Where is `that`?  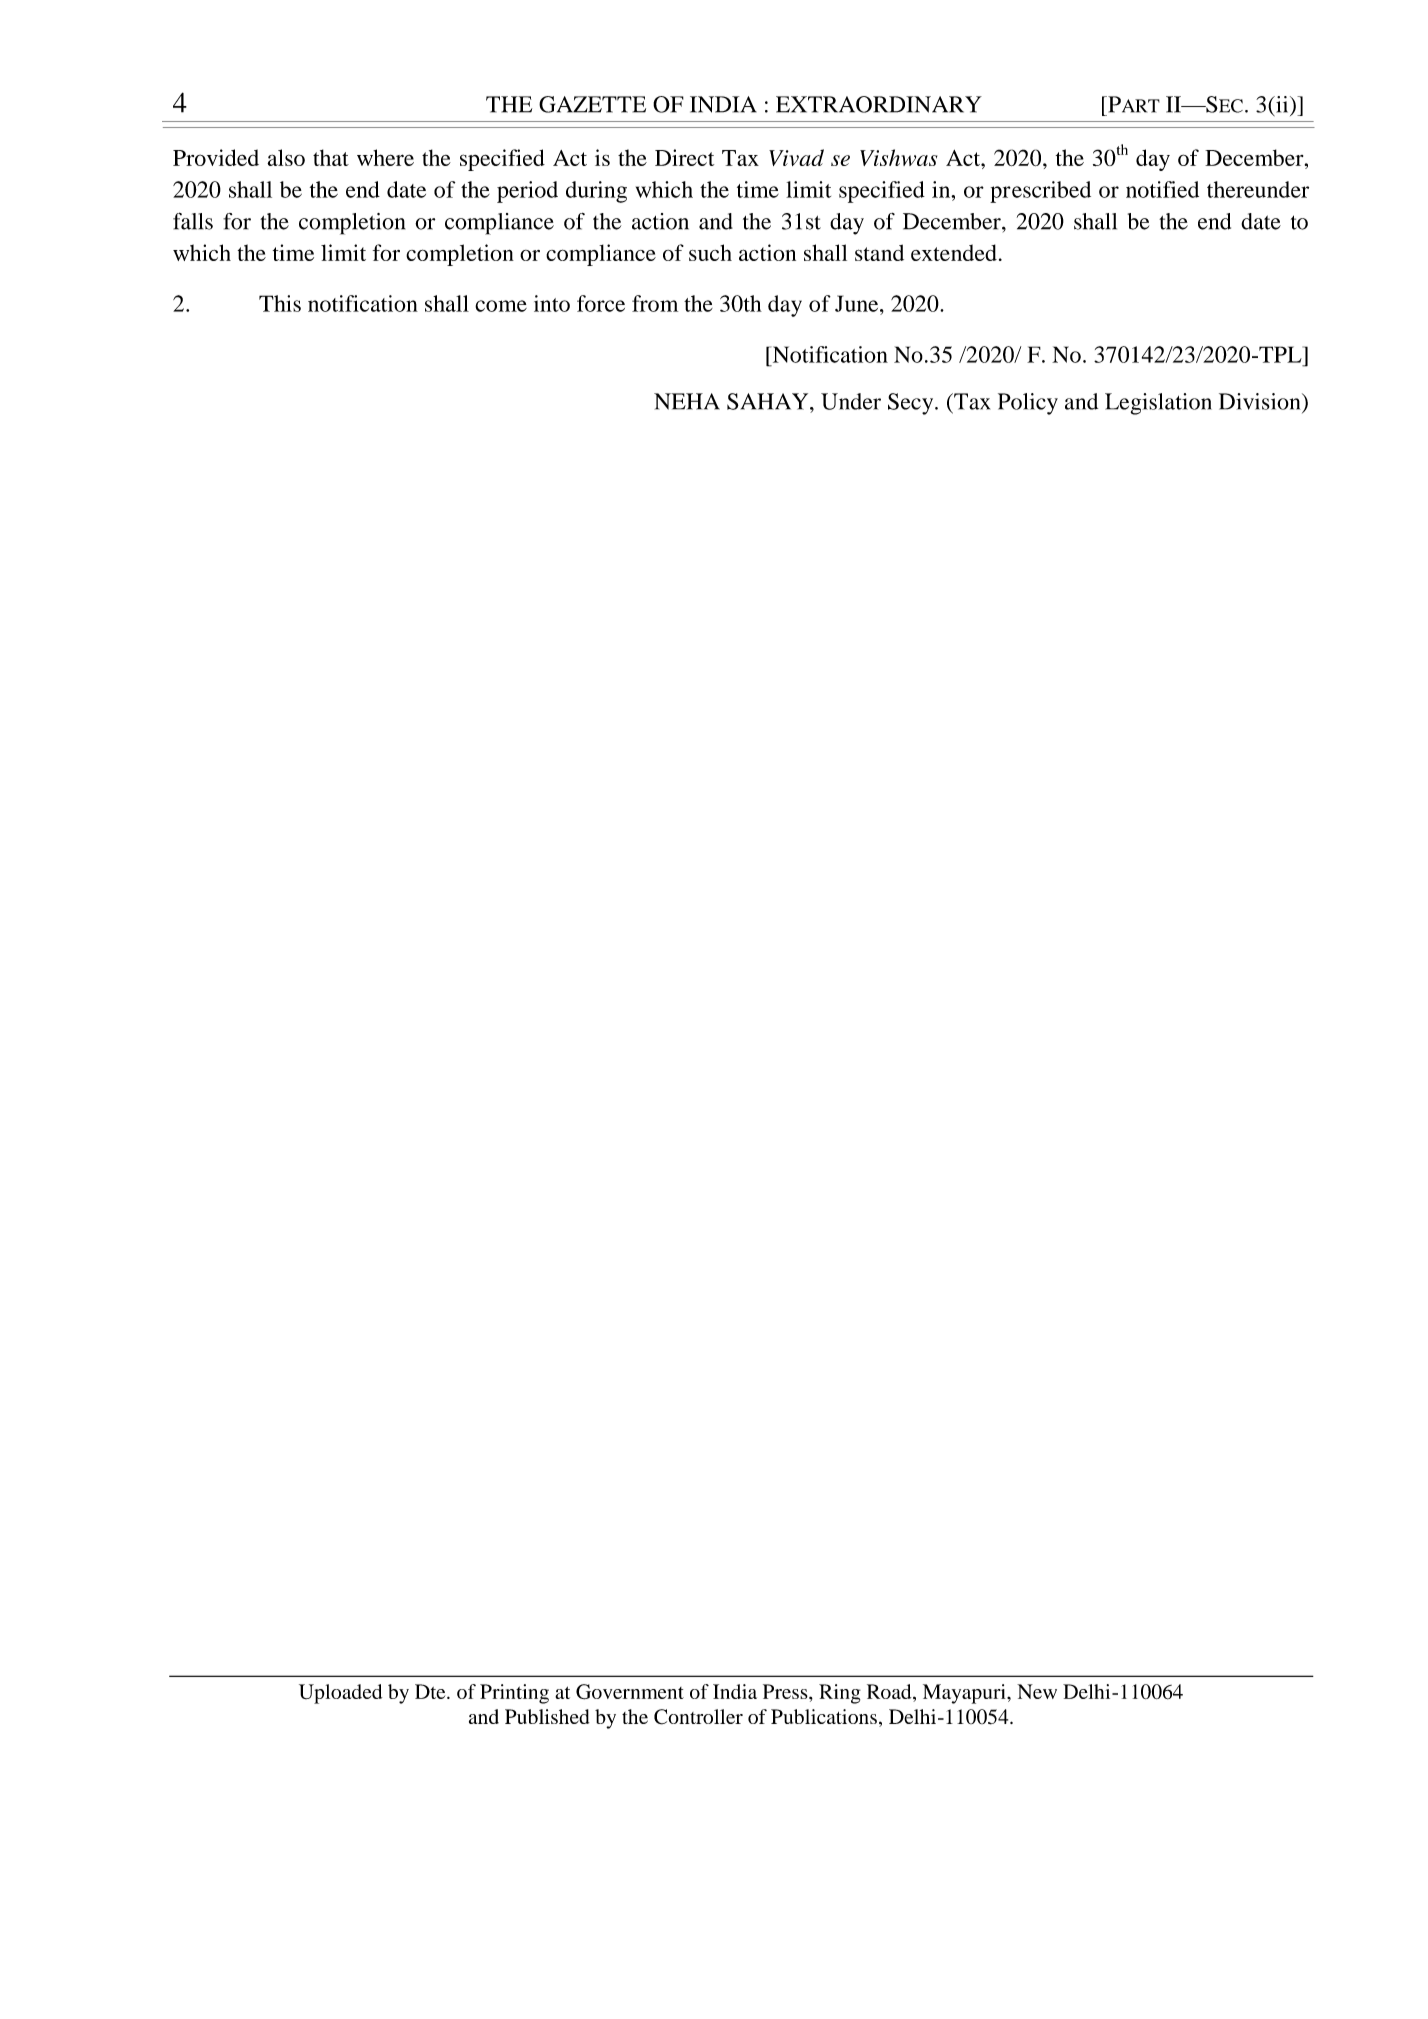
that is located at coordinates (331, 157).
